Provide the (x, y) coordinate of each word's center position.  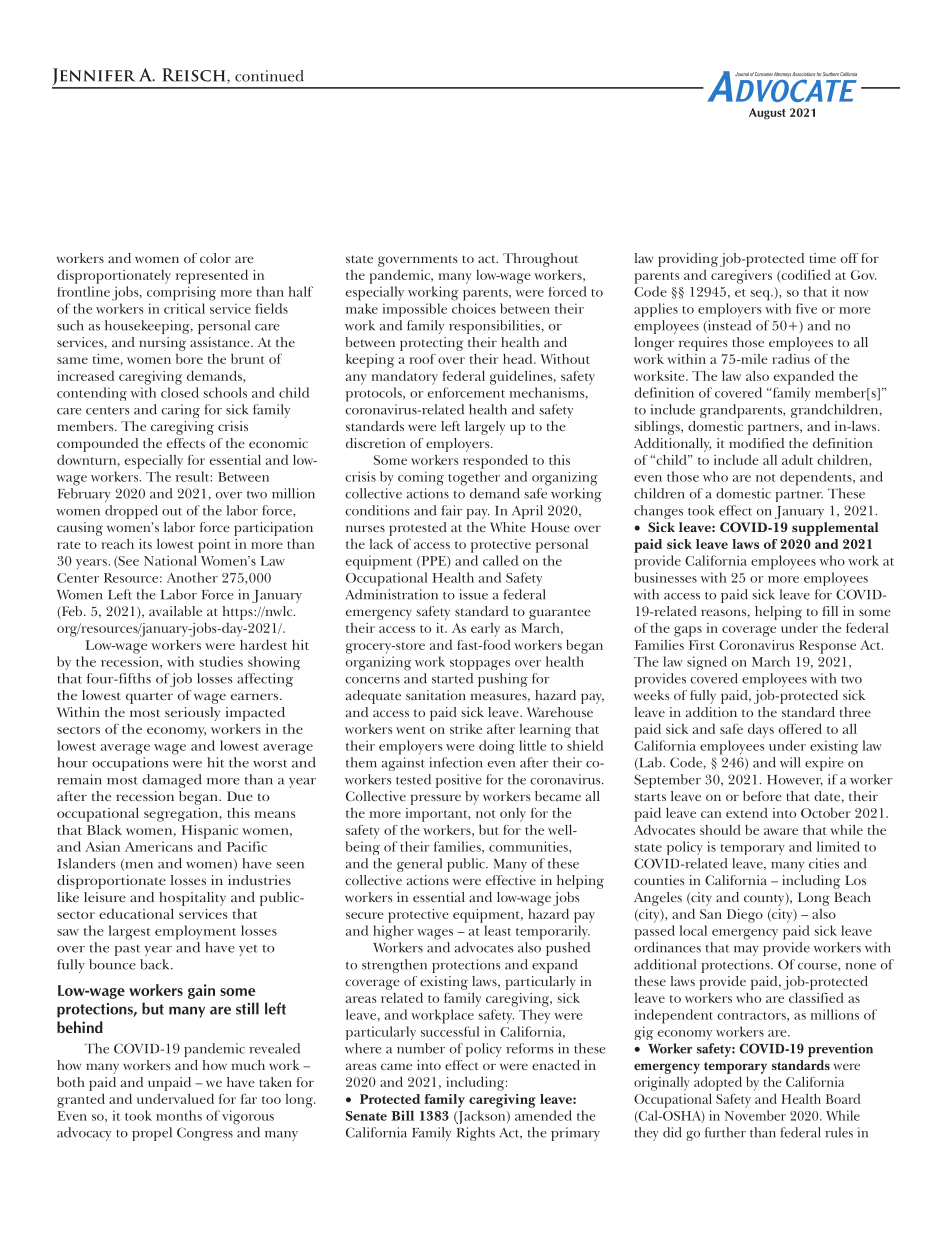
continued (269, 76)
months (179, 1115)
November (755, 1115)
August (767, 114)
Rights (476, 1134)
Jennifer (95, 78)
